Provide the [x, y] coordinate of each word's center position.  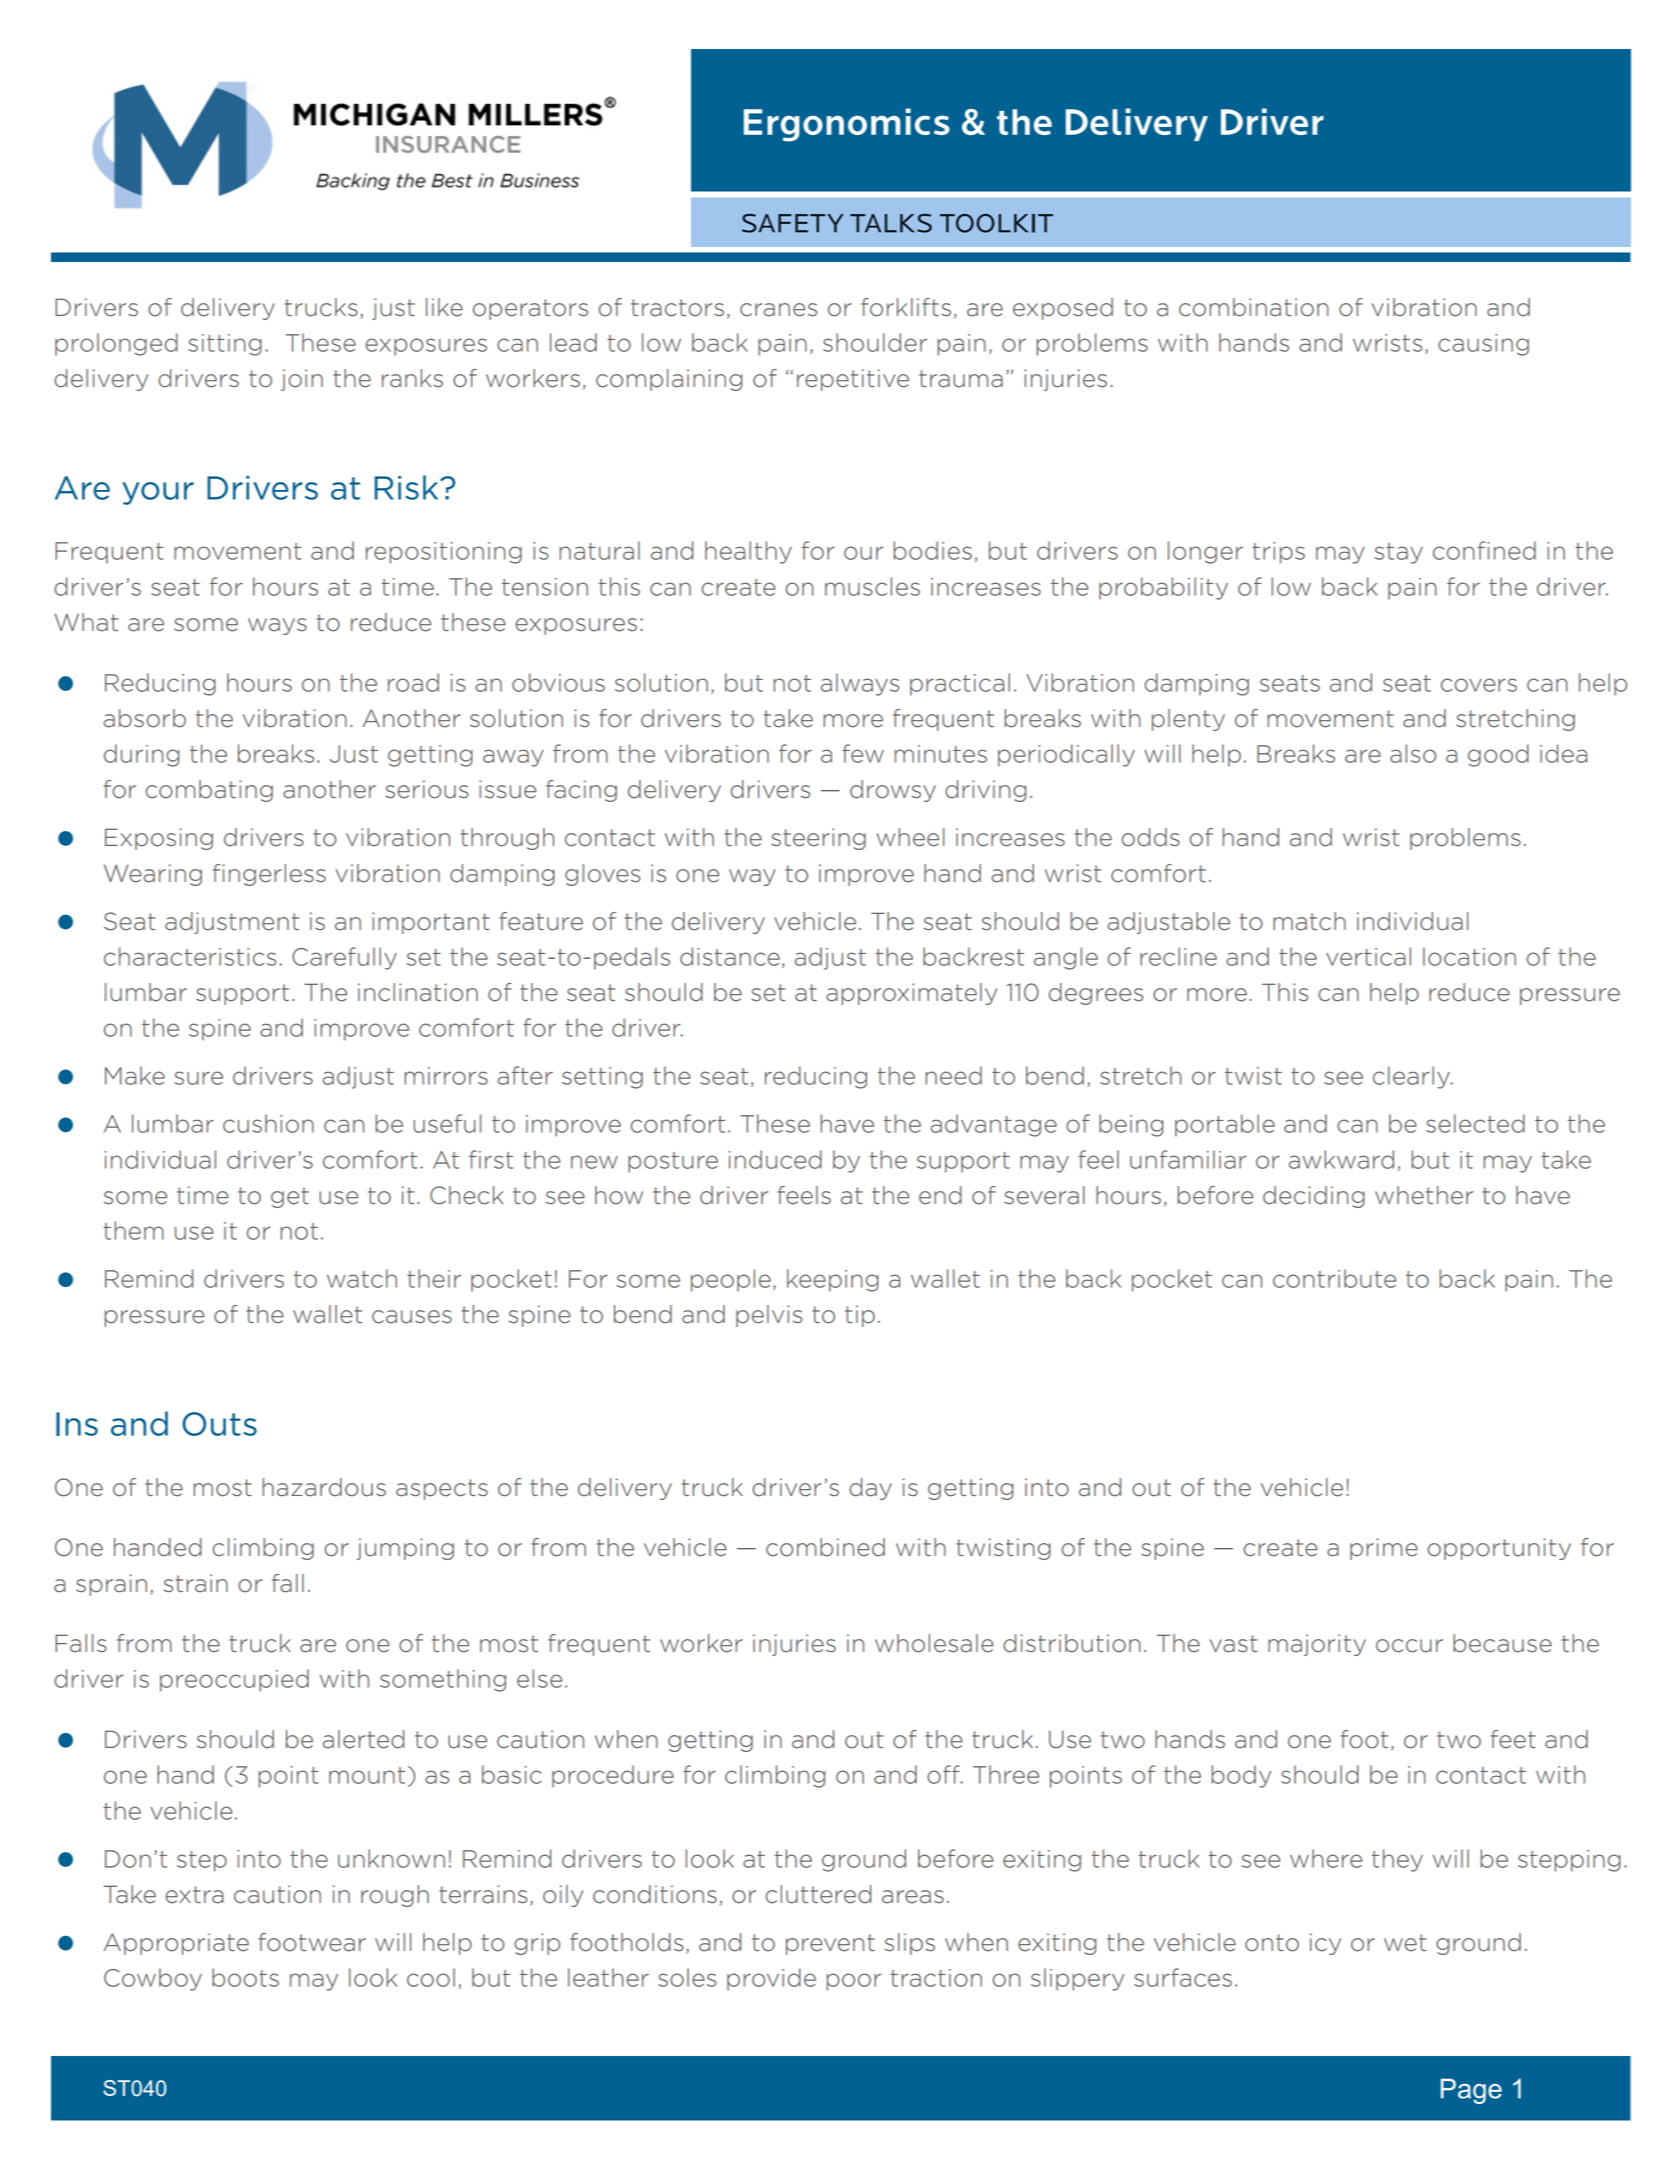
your [158, 493]
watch [362, 1278]
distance [730, 956]
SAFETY [793, 223]
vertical [1368, 956]
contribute [1334, 1278]
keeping [833, 1280]
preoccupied [234, 1680]
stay [1399, 553]
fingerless [269, 875]
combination [1254, 307]
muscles [872, 586]
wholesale [934, 1643]
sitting [225, 345]
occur [1409, 1646]
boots [245, 1977]
